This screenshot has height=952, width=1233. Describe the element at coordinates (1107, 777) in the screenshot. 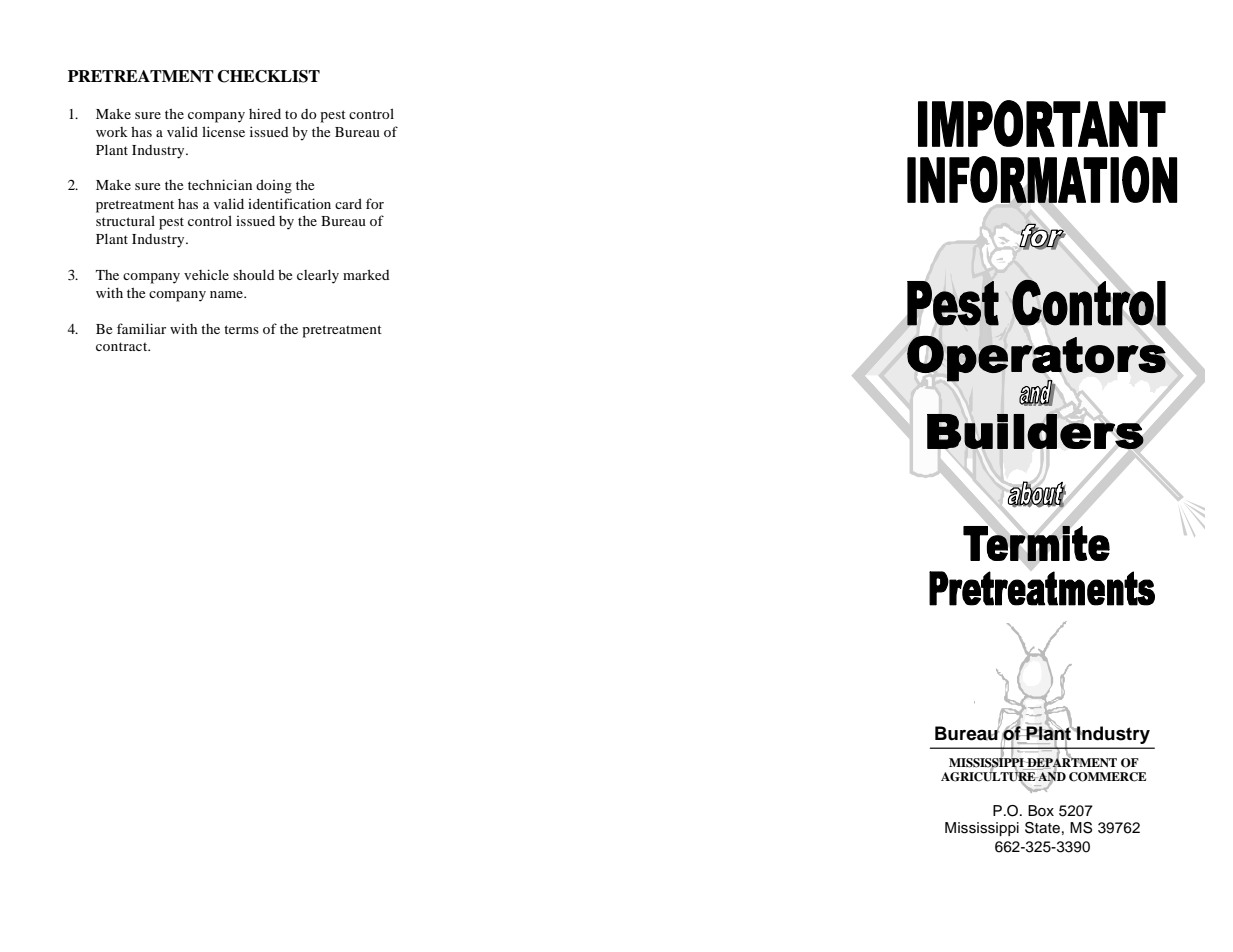

I see `COMMERCE` at that location.
